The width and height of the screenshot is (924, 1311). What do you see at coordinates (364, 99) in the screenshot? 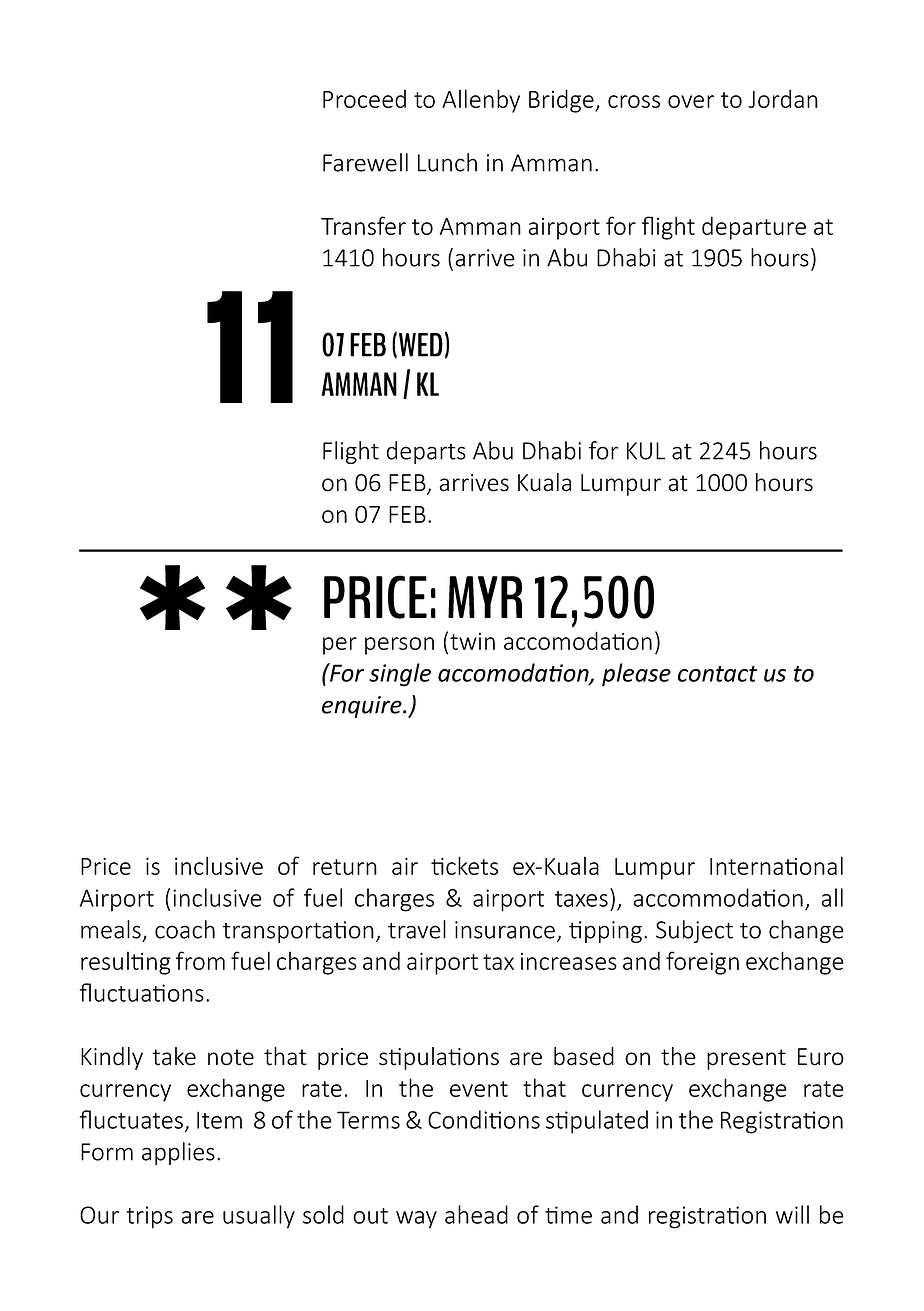
I see `Proceed` at bounding box center [364, 99].
